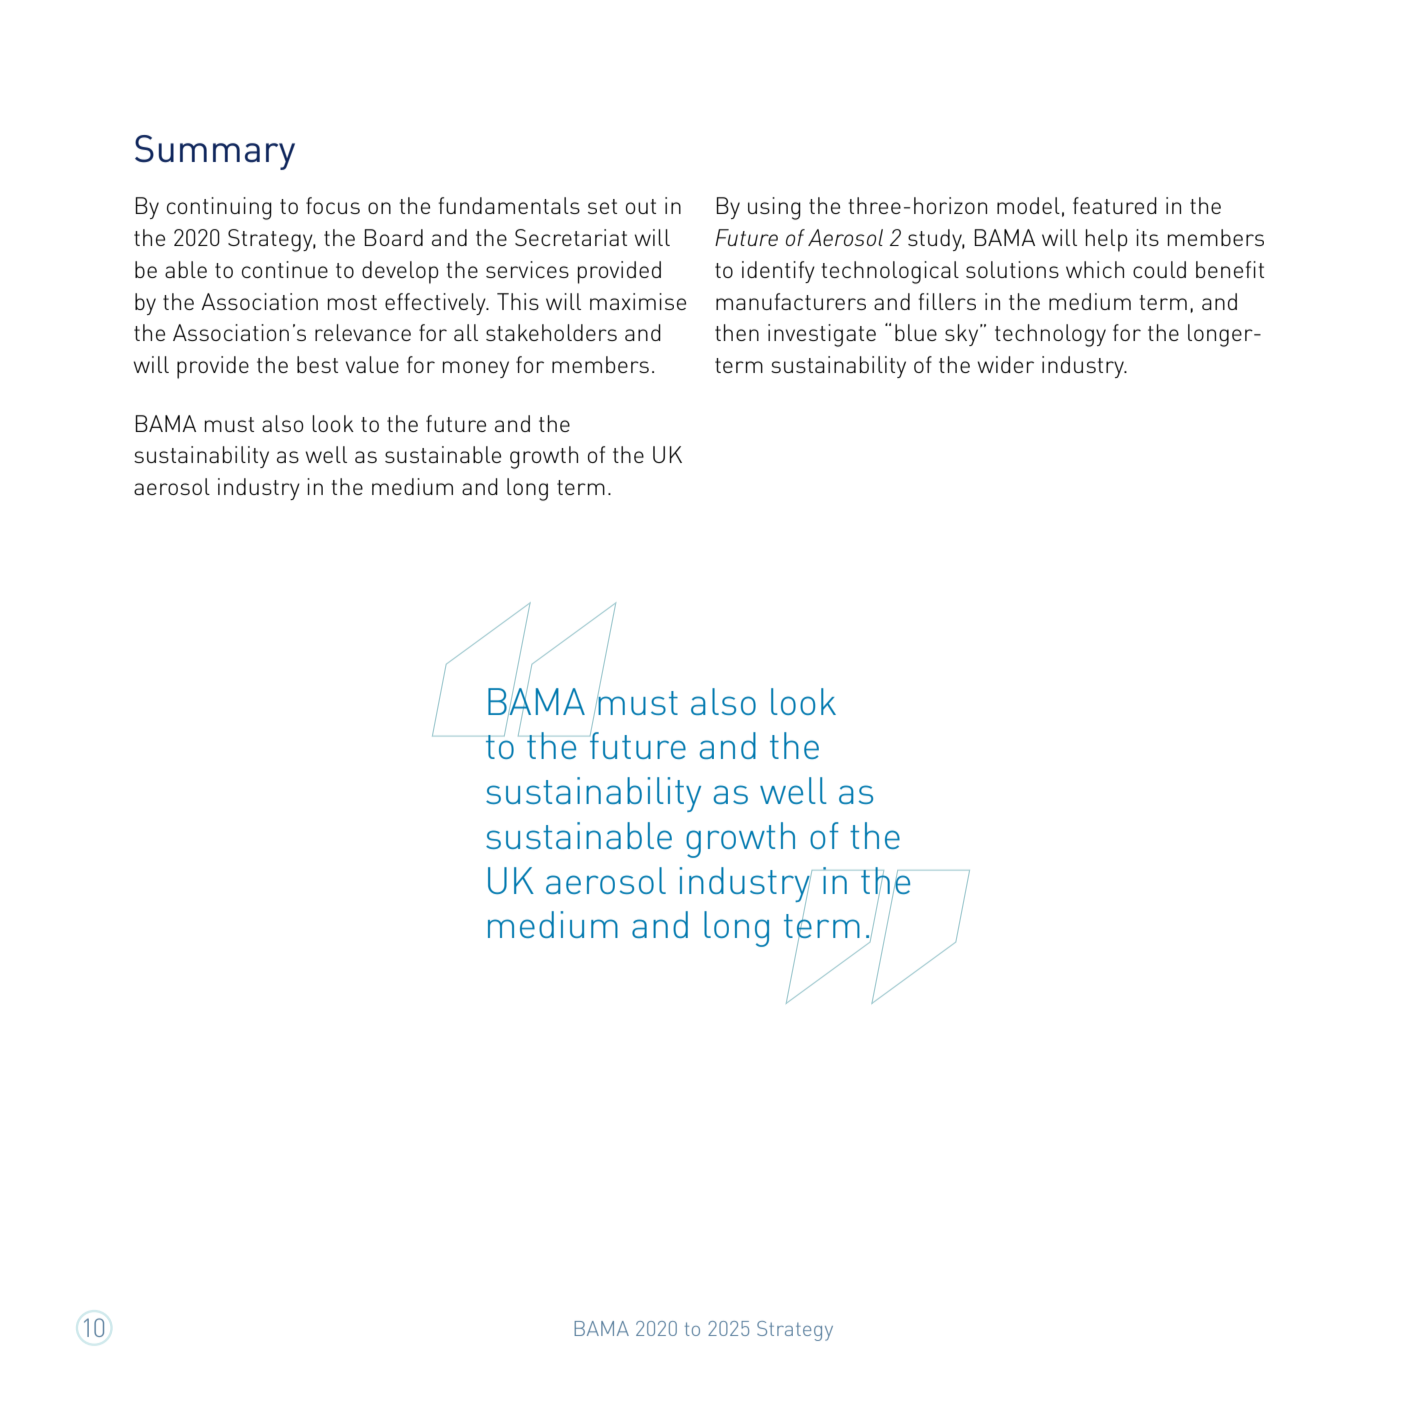 This document has width=1402, height=1402. What do you see at coordinates (641, 206) in the document?
I see `out` at bounding box center [641, 206].
